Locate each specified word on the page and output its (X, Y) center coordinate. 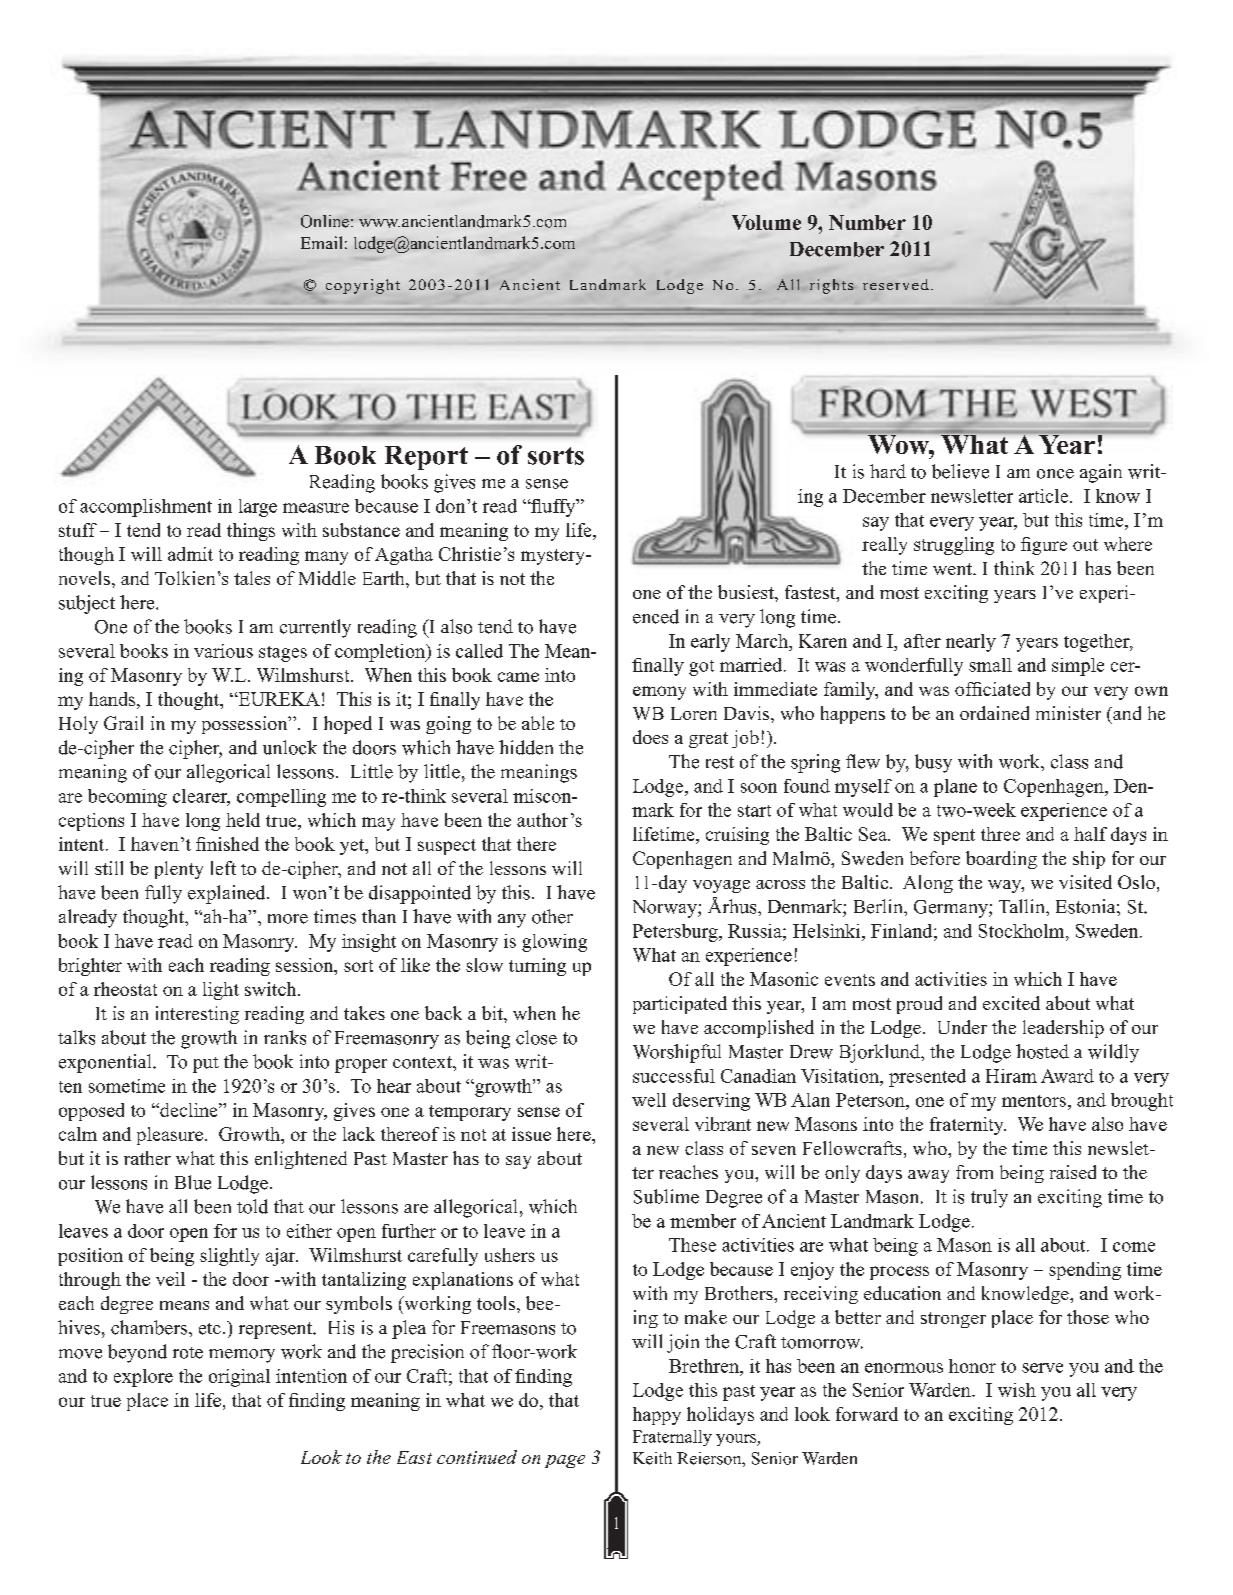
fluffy (553, 508)
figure (1044, 546)
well (649, 1100)
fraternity (968, 1126)
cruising (737, 836)
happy (657, 1416)
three (1000, 834)
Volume (766, 222)
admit (190, 554)
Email (321, 242)
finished (227, 844)
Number (867, 222)
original (239, 1378)
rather (147, 1158)
